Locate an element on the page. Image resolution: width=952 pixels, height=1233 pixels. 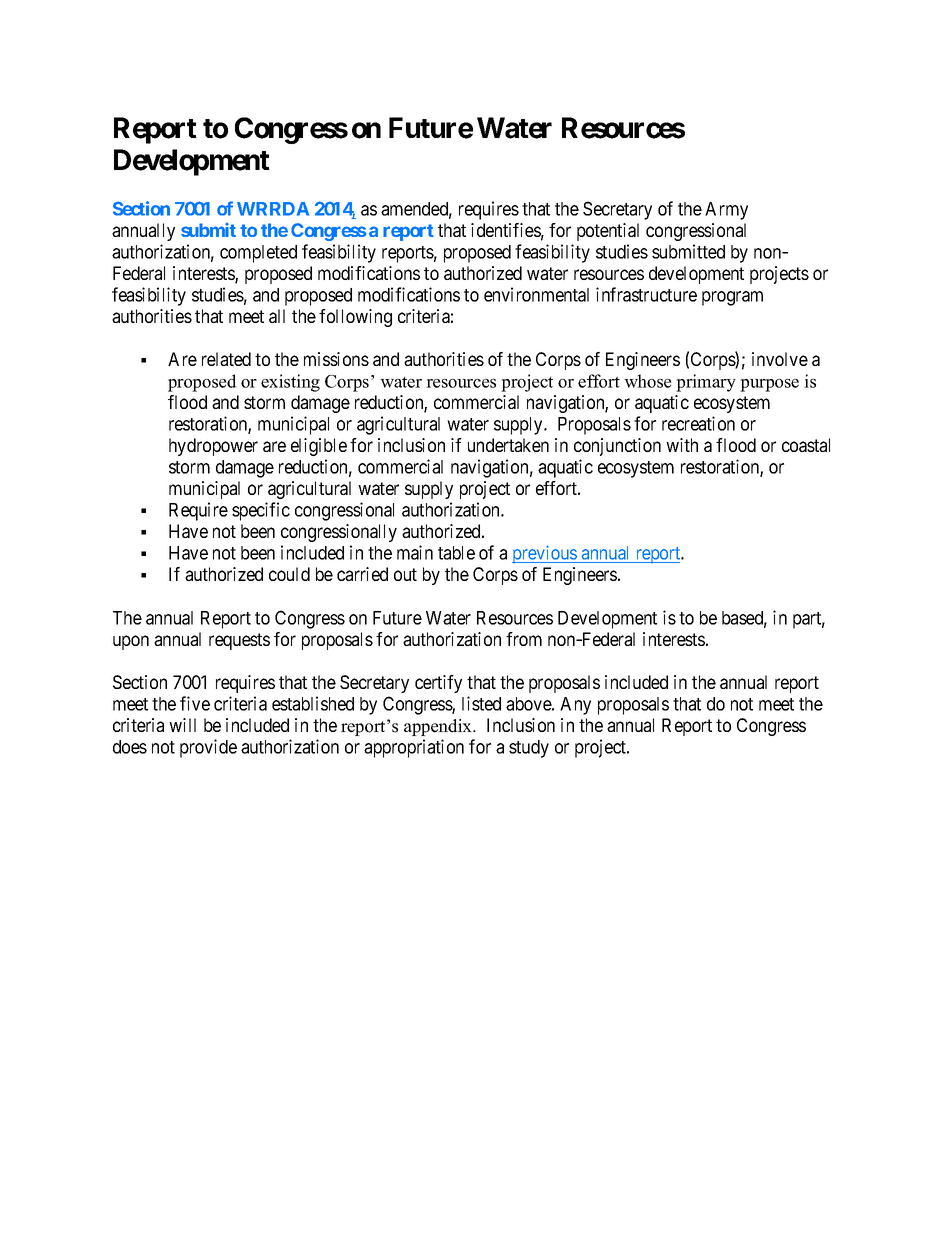
involve is located at coordinates (780, 359).
